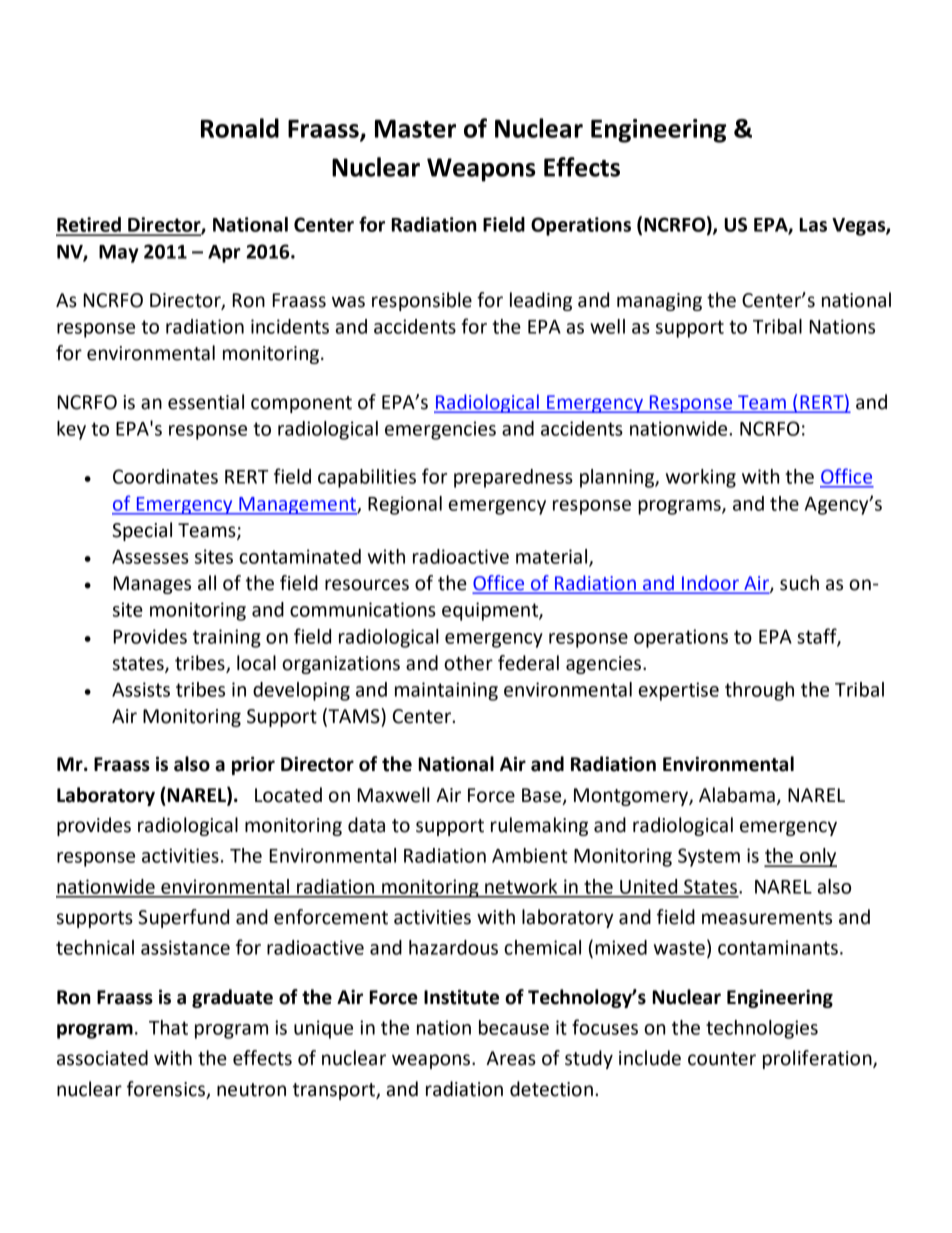 The image size is (952, 1233). Describe the element at coordinates (813, 225) in the page. I see `Las` at that location.
